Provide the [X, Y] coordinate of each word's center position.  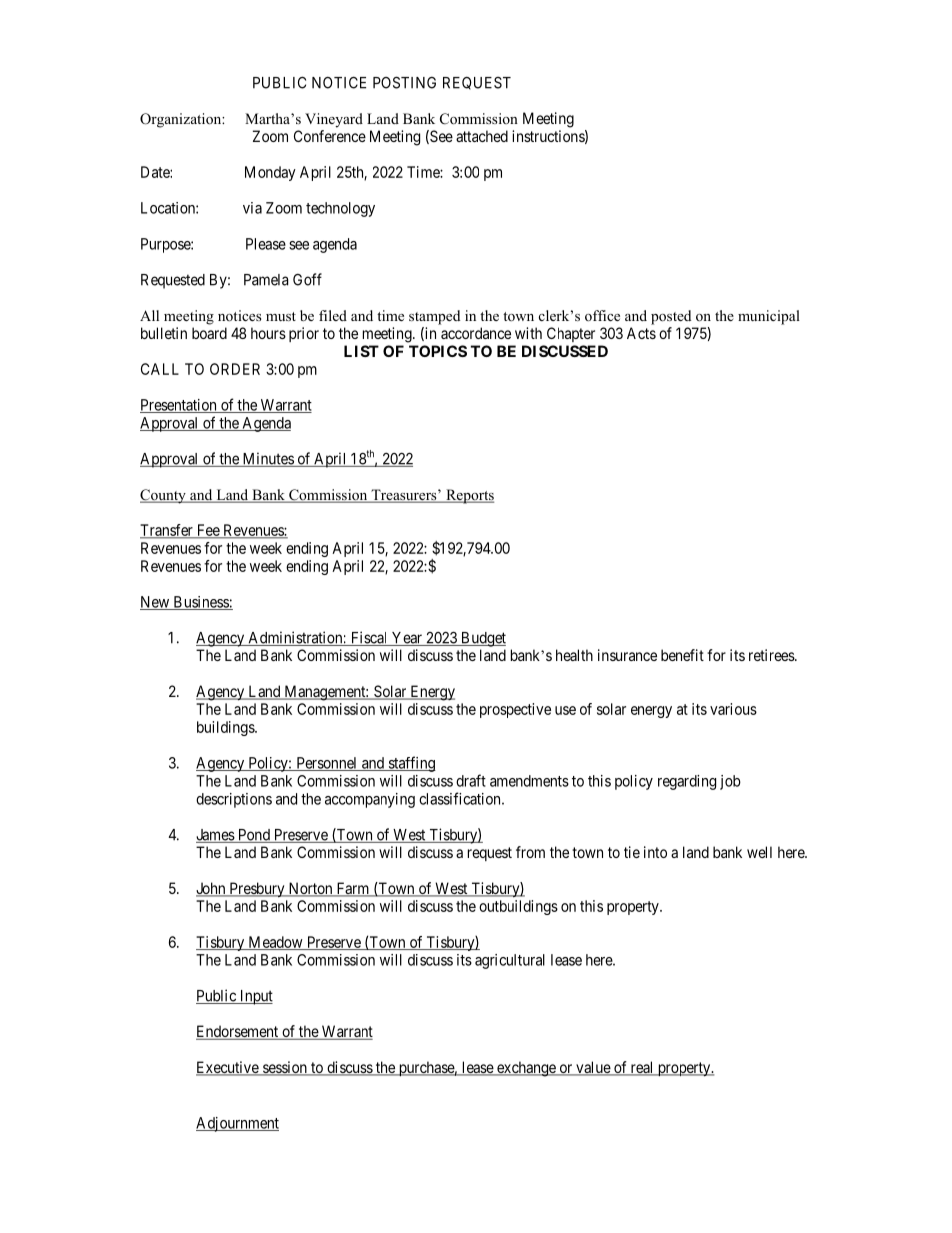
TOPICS [438, 351]
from [530, 852]
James [216, 836]
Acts [641, 333]
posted [671, 317]
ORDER [235, 369]
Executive [228, 1068]
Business [200, 603]
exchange [526, 1069]
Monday [270, 173]
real [642, 1068]
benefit [682, 655]
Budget [482, 639]
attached [482, 136]
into [655, 852]
